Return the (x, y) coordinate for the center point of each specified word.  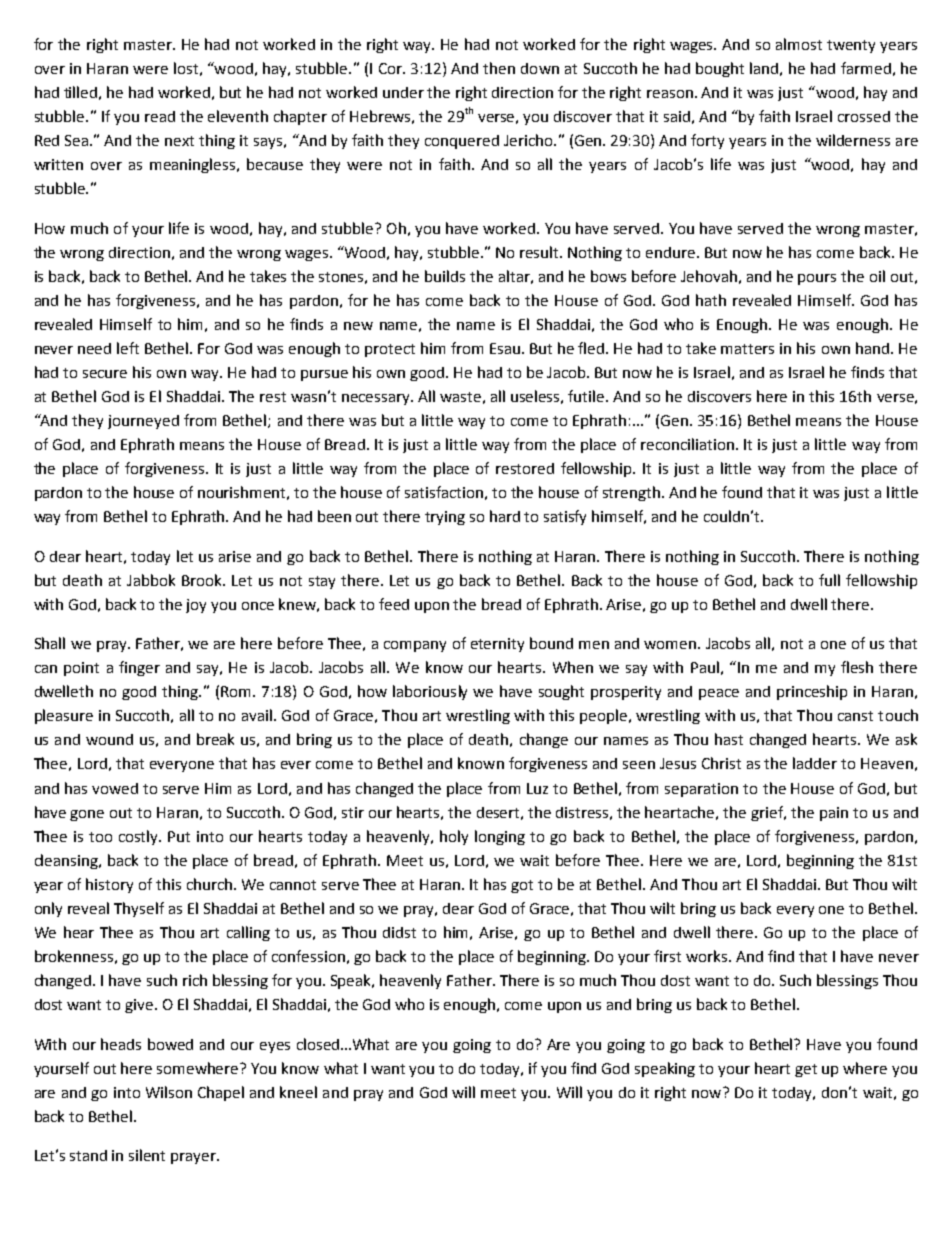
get (806, 1070)
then (499, 68)
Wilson (169, 1092)
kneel (298, 1092)
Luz (537, 788)
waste (460, 397)
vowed (115, 788)
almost (799, 44)
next (179, 141)
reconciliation (687, 444)
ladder (815, 763)
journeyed (143, 422)
